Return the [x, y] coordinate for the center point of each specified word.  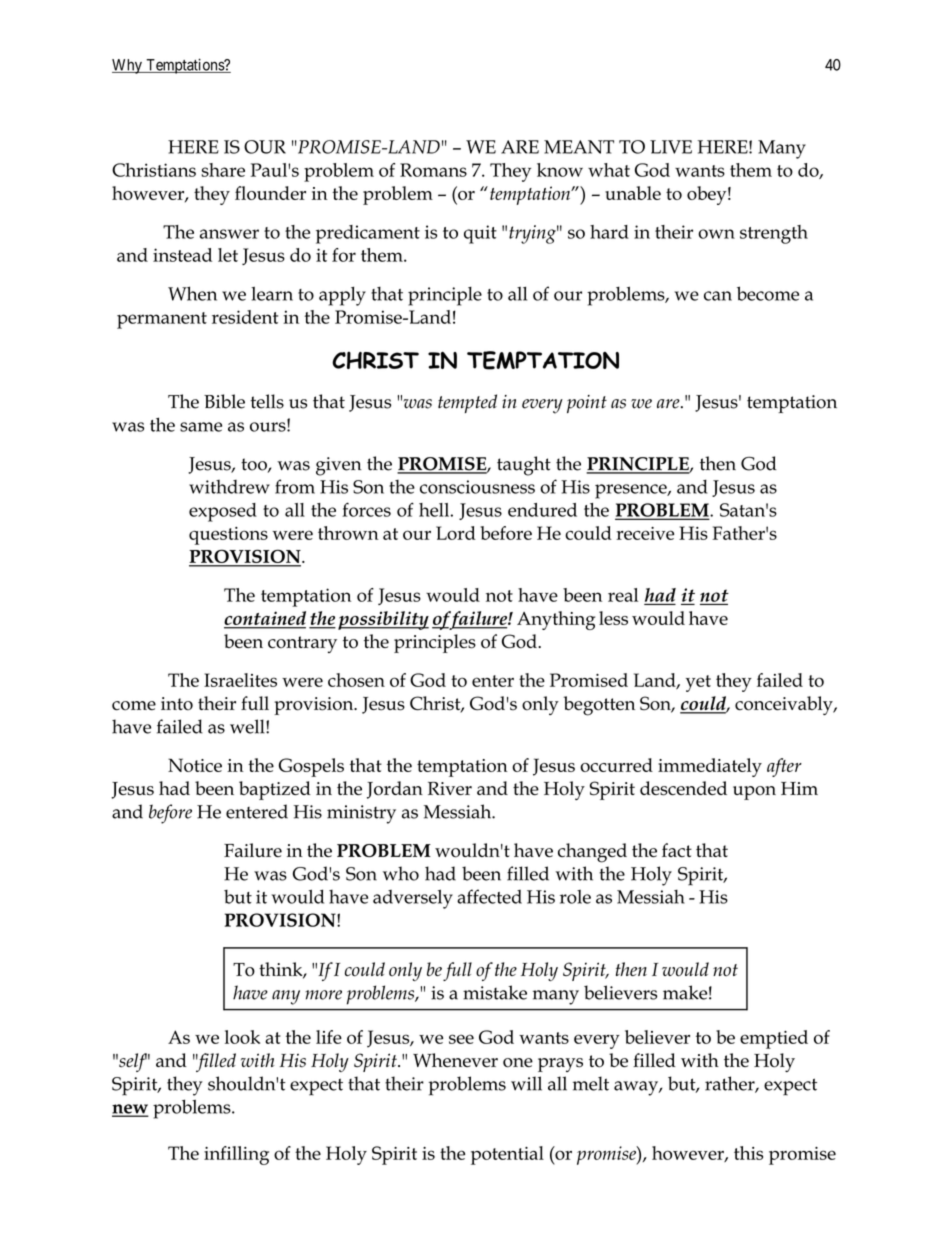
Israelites [240, 680]
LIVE [671, 147]
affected [489, 896]
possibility [383, 620]
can [718, 296]
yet [698, 683]
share [223, 170]
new [130, 1110]
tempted [467, 403]
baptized [275, 790]
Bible [224, 401]
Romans [433, 170]
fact [677, 850]
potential [507, 1155]
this [748, 1153]
